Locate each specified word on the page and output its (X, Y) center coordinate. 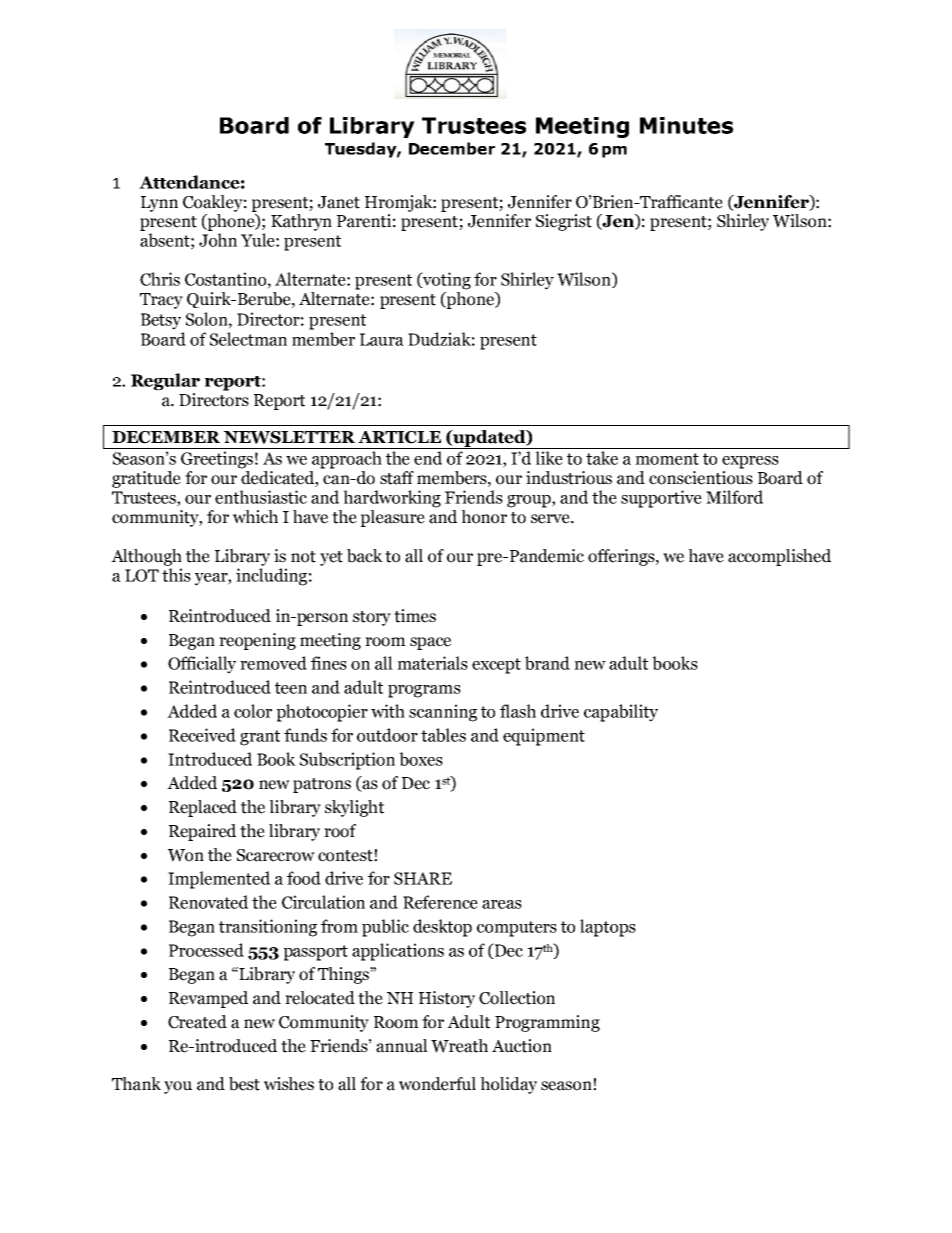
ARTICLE (399, 437)
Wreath (459, 1046)
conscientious (701, 478)
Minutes (686, 125)
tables (443, 735)
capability (621, 713)
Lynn (159, 204)
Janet (339, 202)
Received (202, 735)
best (244, 1084)
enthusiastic (261, 497)
